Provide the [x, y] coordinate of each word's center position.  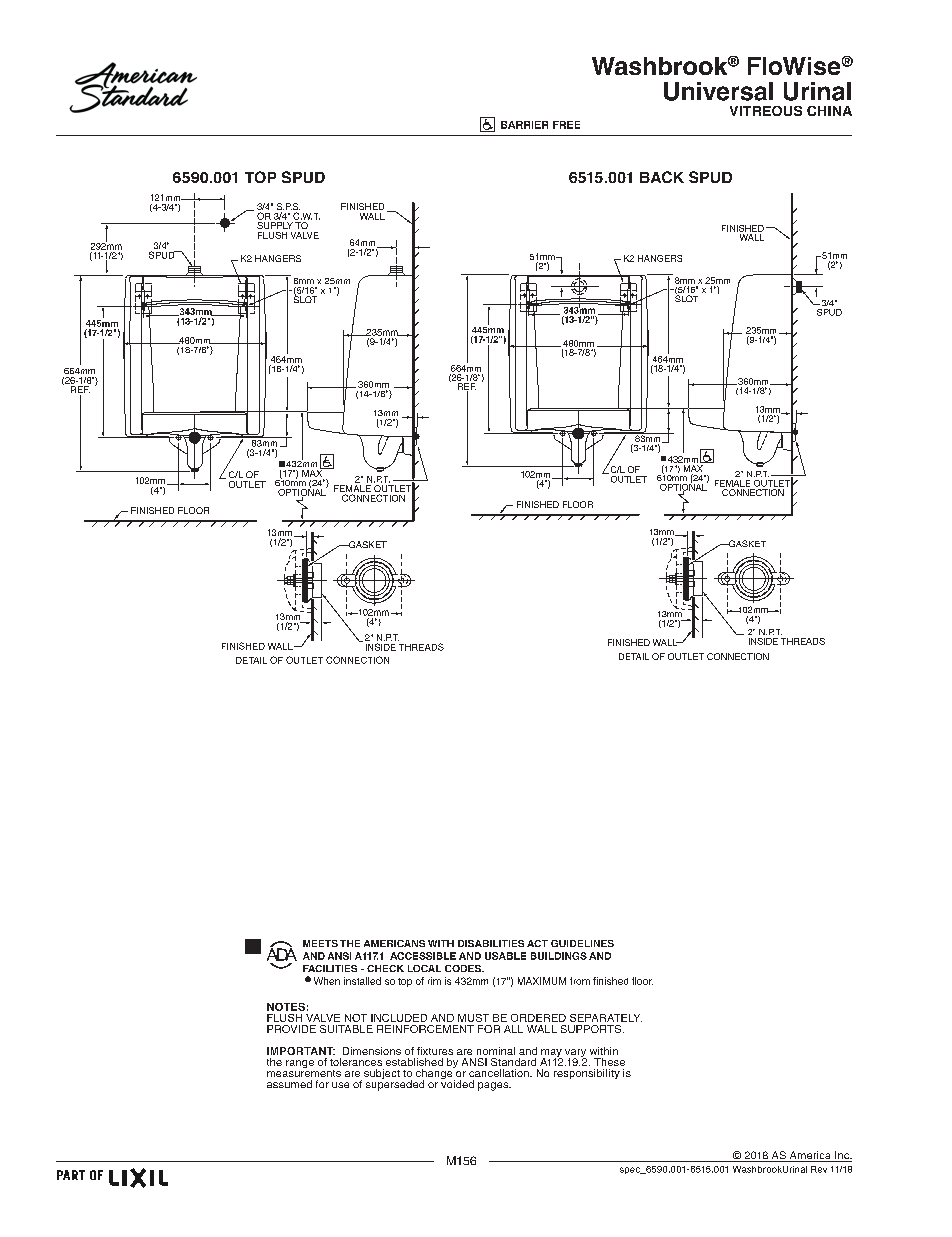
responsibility [587, 1074]
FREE [566, 125]
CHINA [829, 111]
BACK [662, 177]
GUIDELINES [582, 943]
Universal [718, 91]
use [340, 1085]
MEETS [320, 943]
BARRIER [524, 125]
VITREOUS [766, 111]
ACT [537, 943]
